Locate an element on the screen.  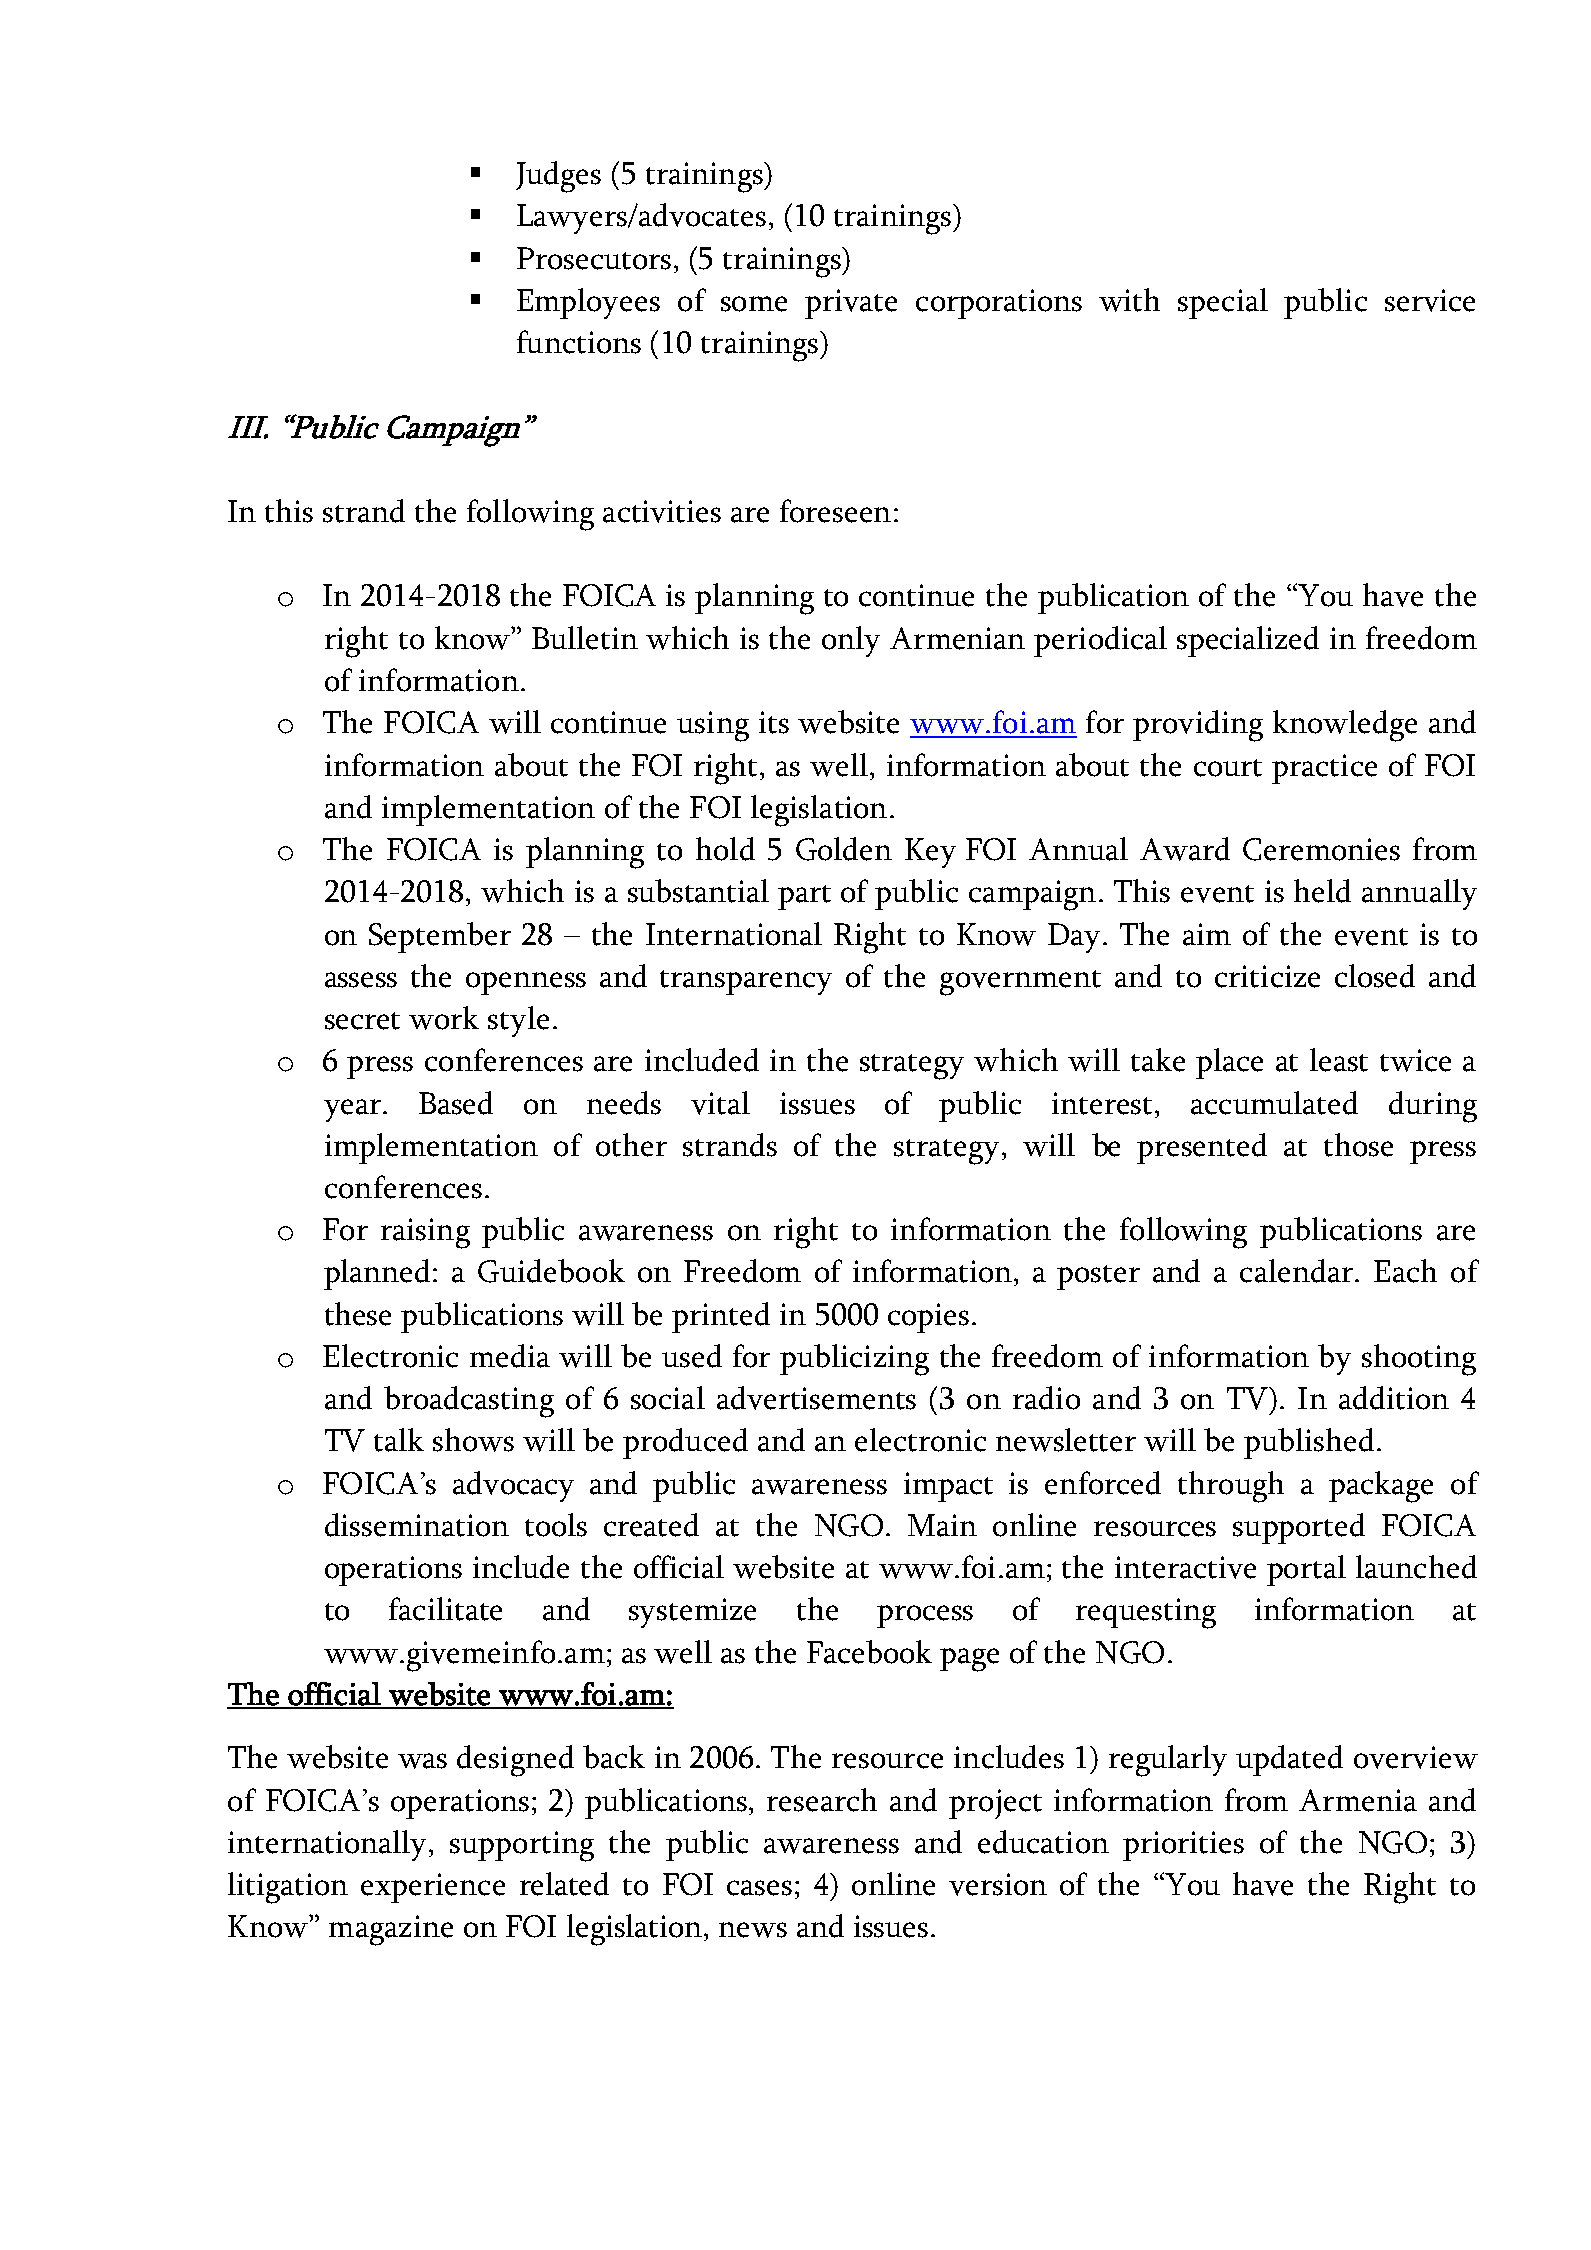
service is located at coordinates (1430, 300).
